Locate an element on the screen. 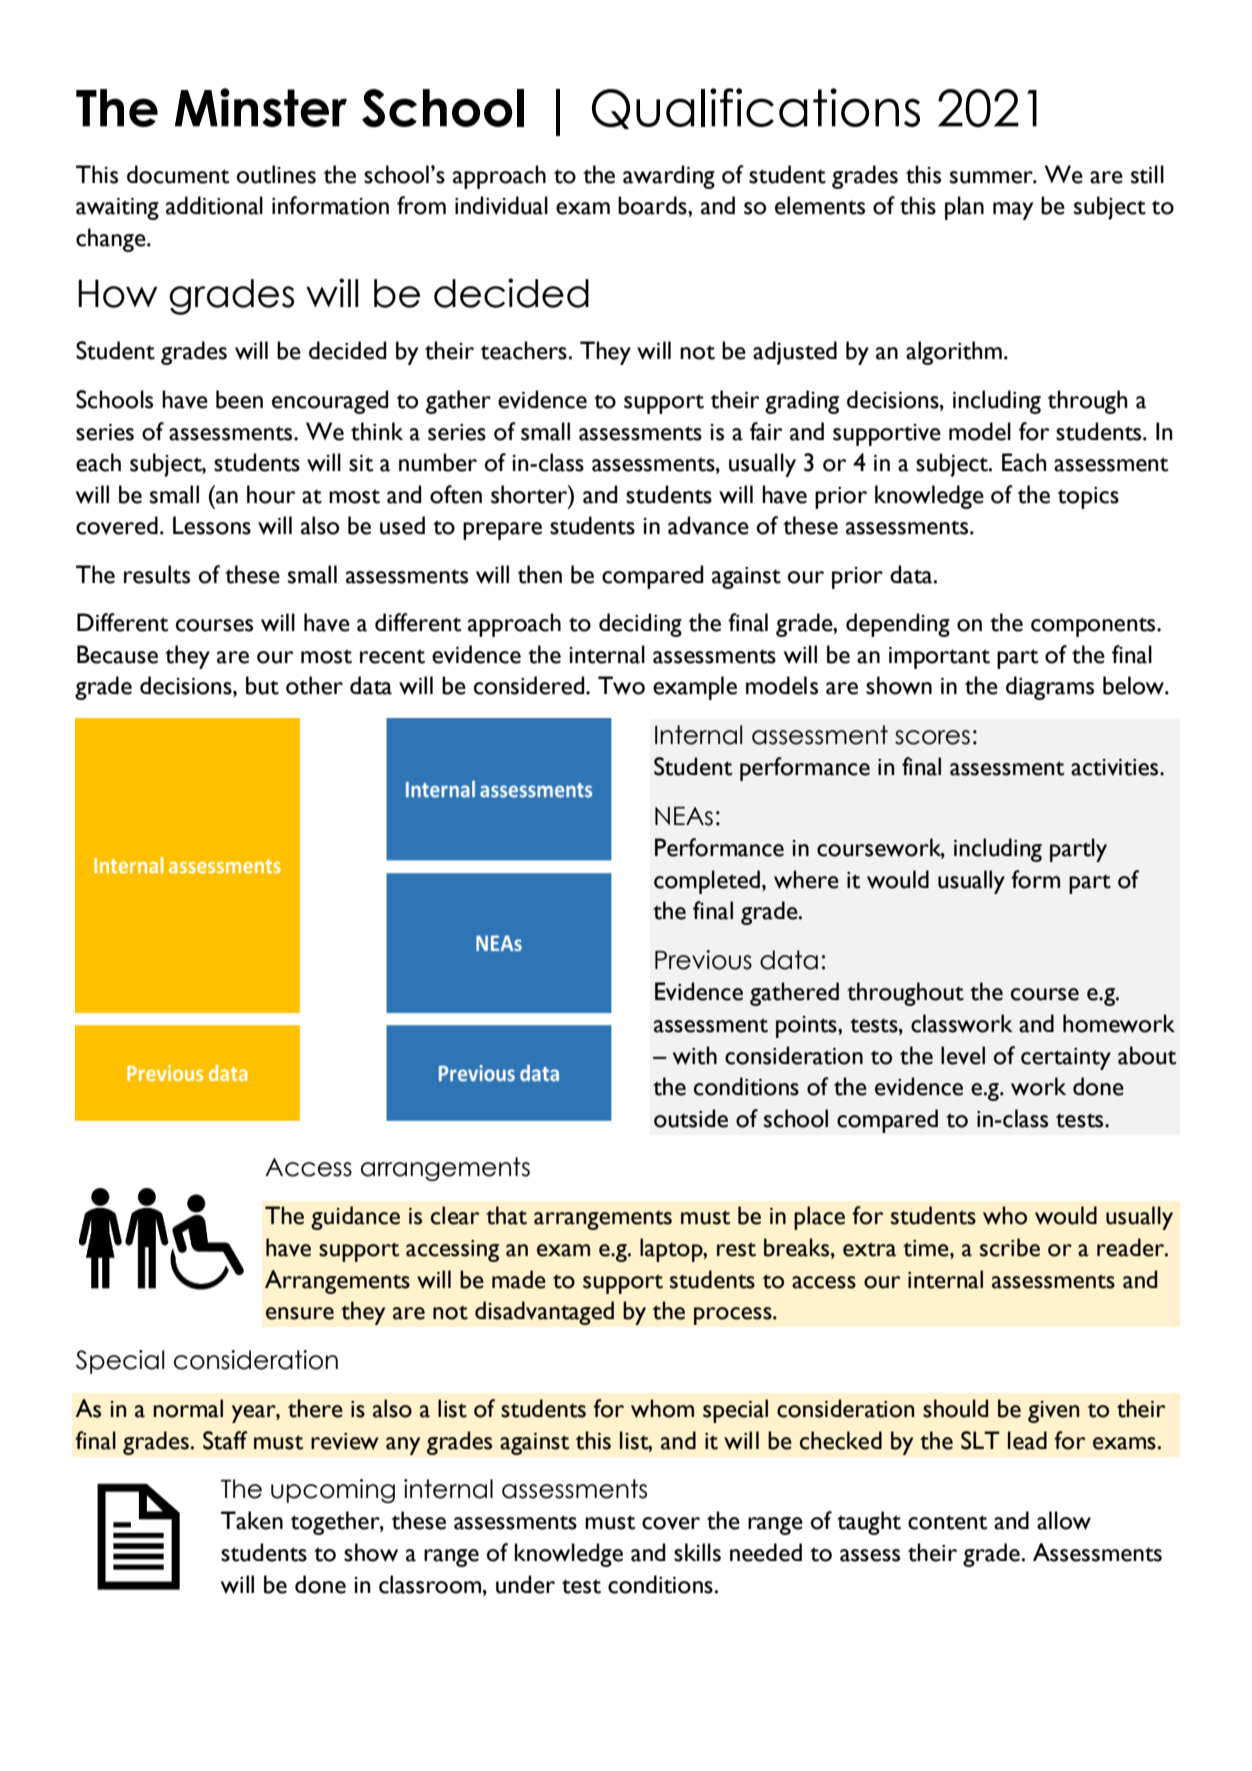 The image size is (1252, 1771). Previous is located at coordinates (703, 960).
